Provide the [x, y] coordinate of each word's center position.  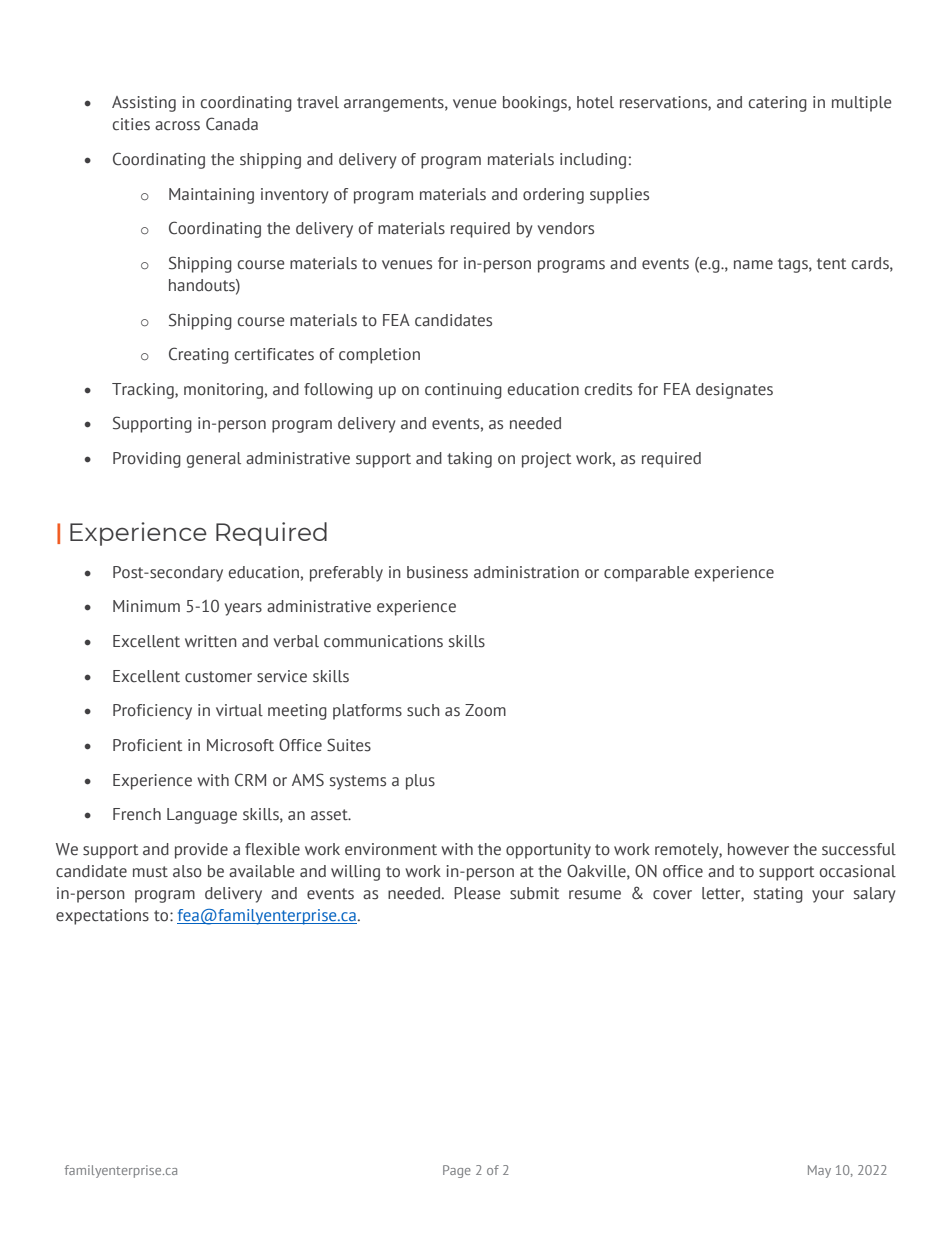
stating [778, 895]
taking [469, 460]
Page [457, 1171]
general [214, 460]
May [819, 1171]
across [177, 126]
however [758, 849]
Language [202, 816]
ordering [553, 196]
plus [420, 782]
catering [778, 104]
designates [734, 391]
